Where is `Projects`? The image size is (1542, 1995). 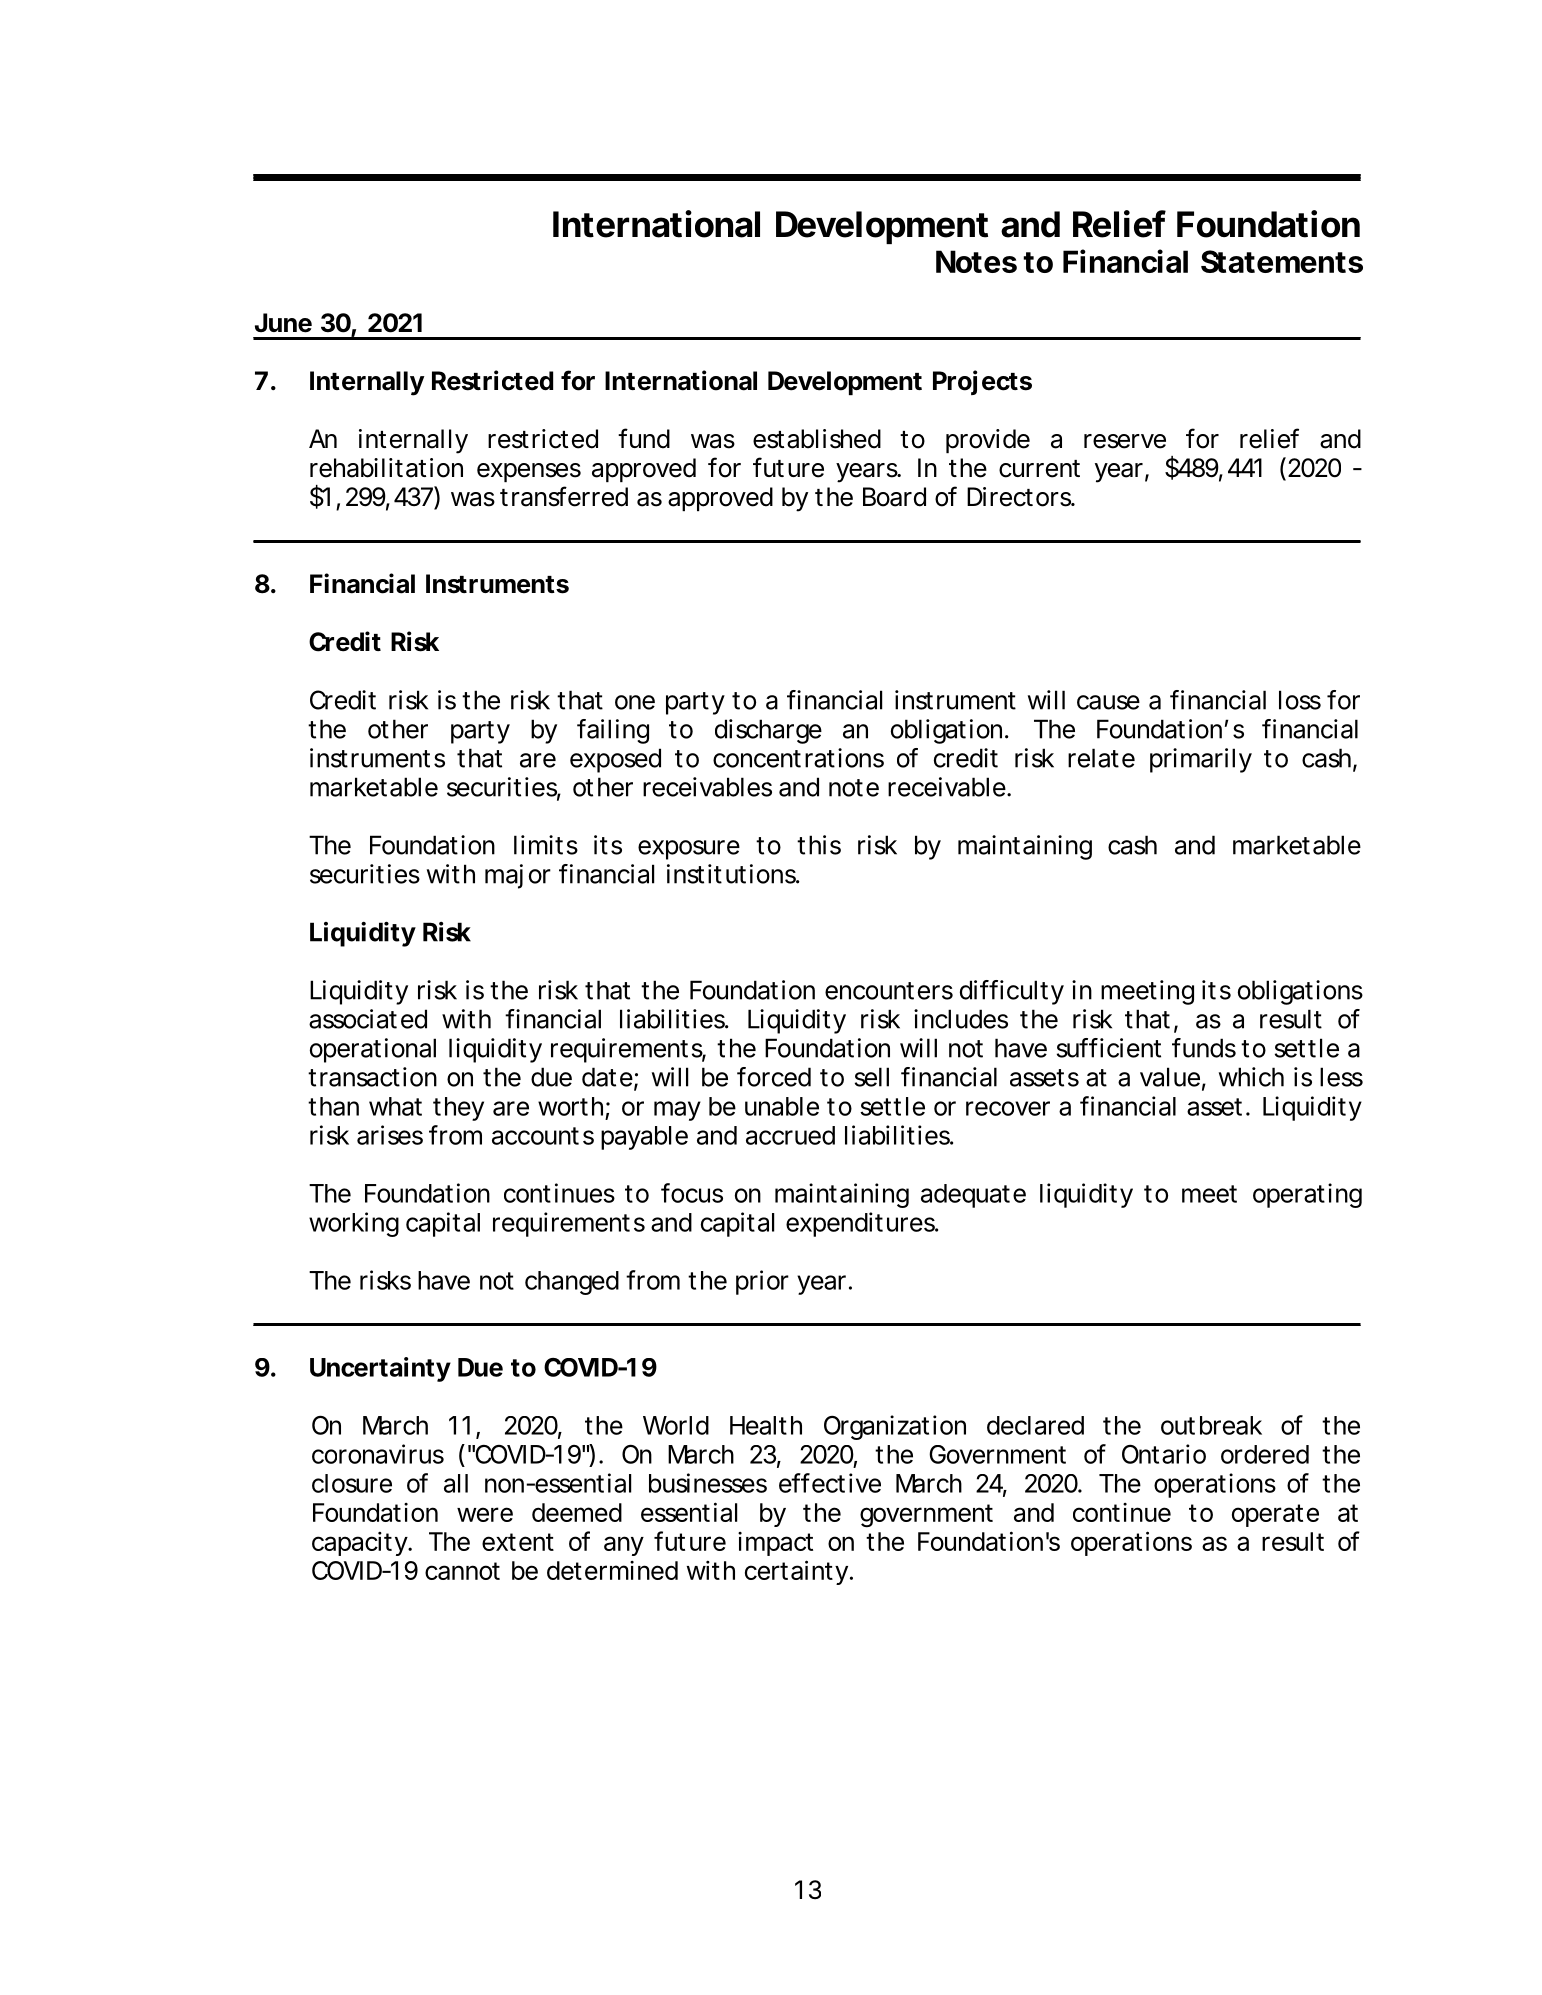
Projects is located at coordinates (982, 382).
